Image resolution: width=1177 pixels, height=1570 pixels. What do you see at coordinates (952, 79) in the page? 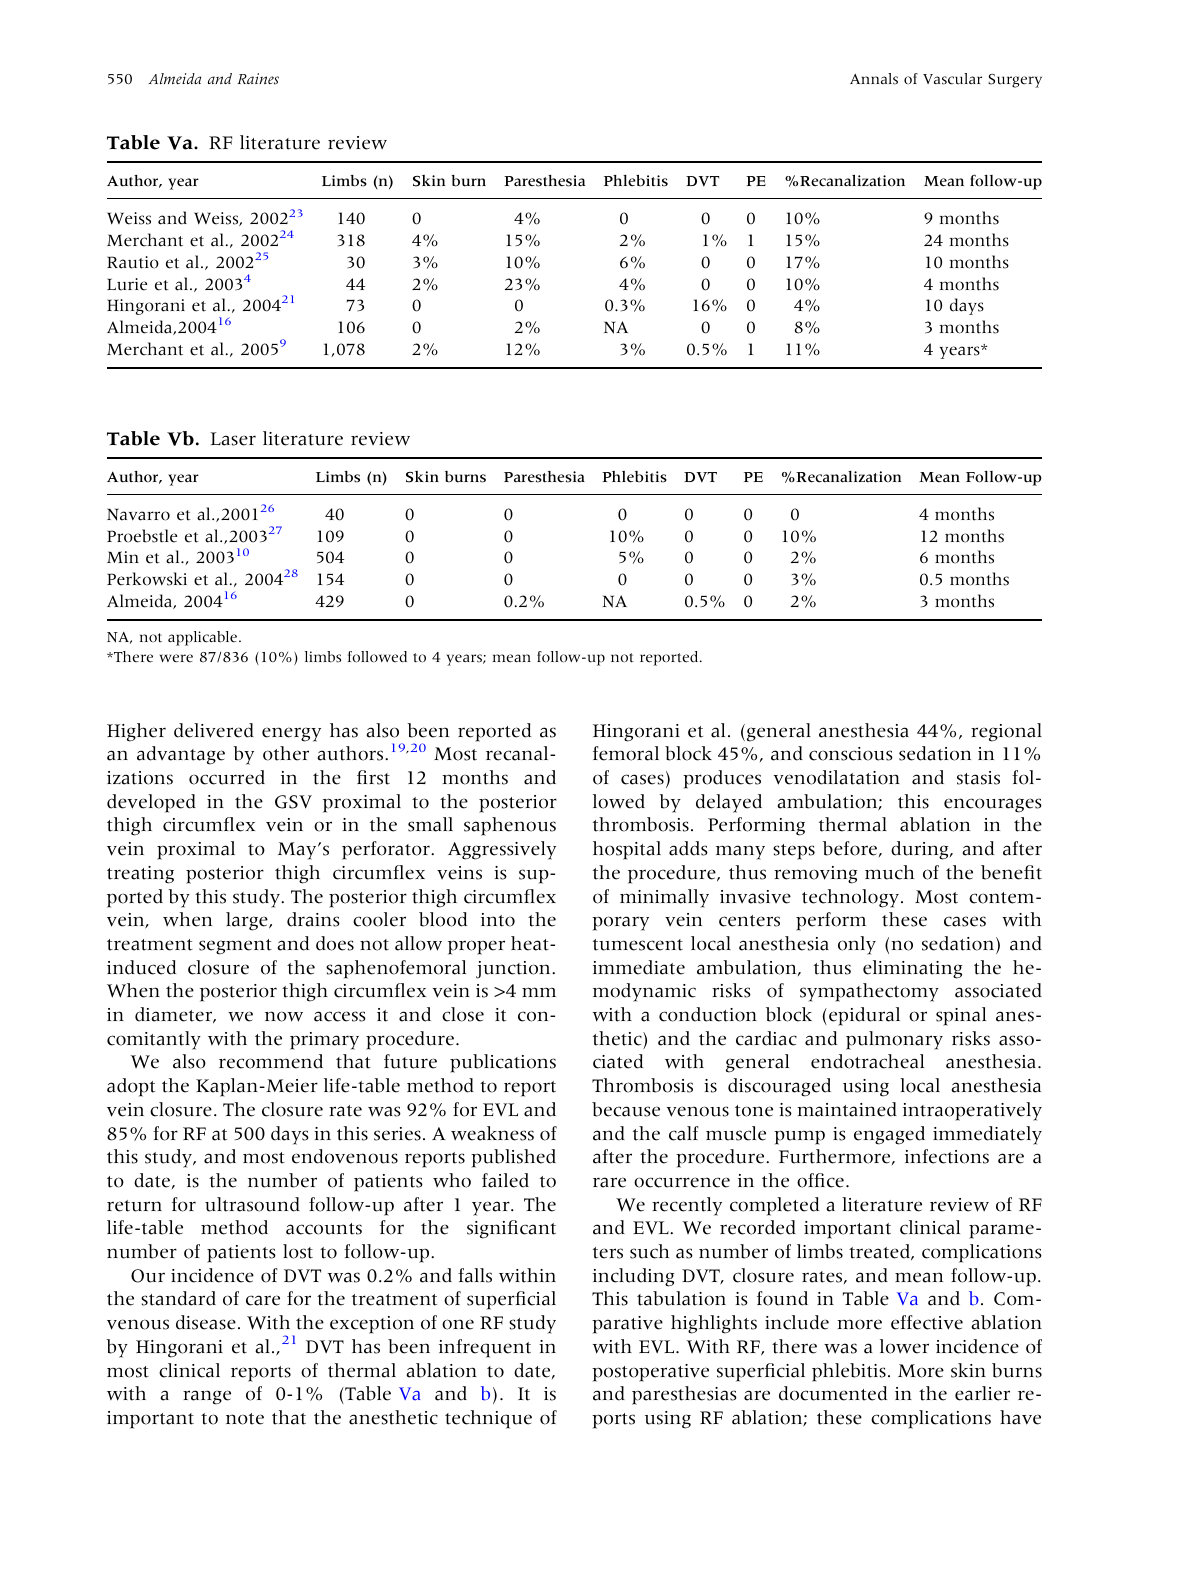
I see `Vascular` at bounding box center [952, 79].
